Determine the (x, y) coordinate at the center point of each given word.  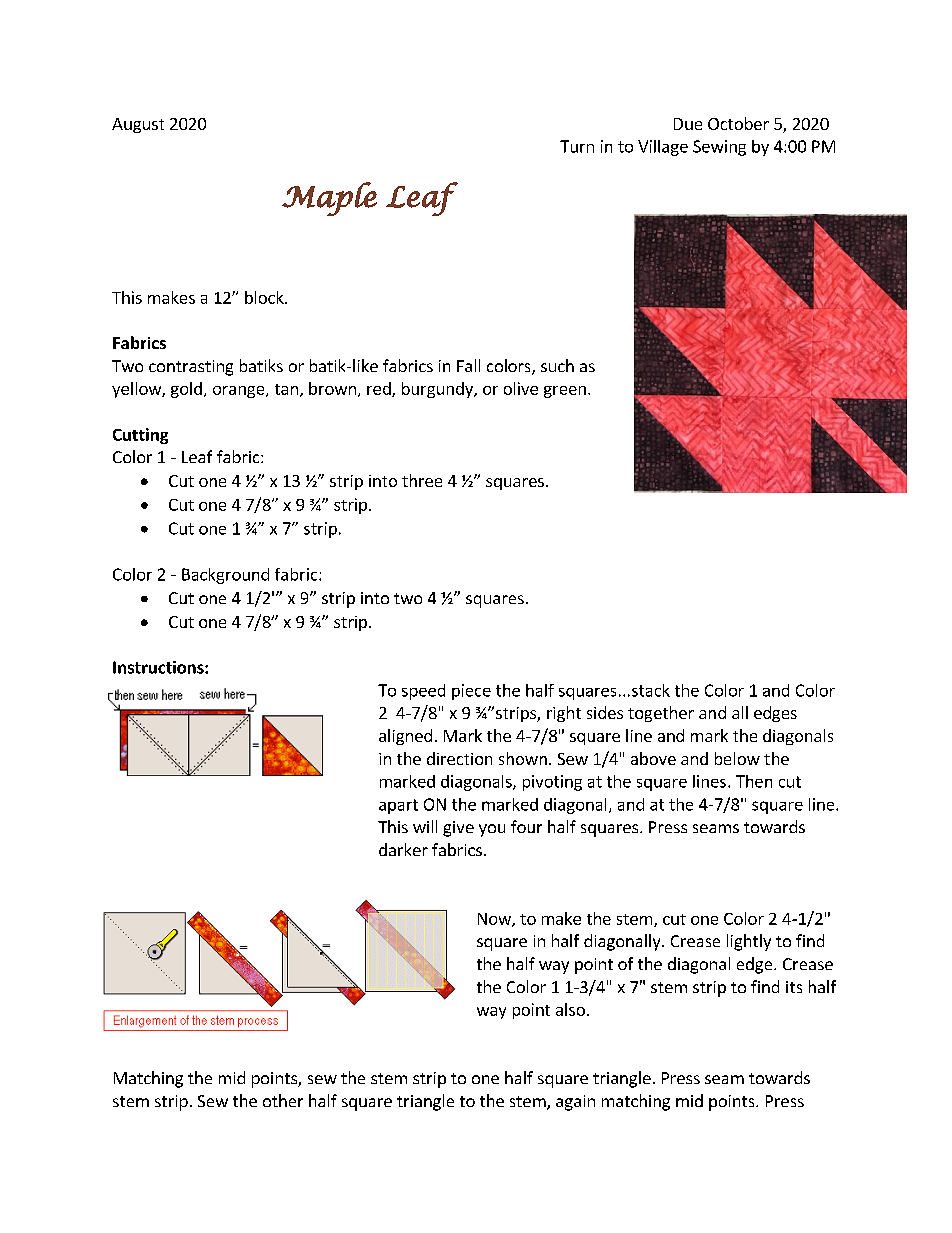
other (283, 1100)
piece (471, 692)
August (138, 125)
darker (403, 849)
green (565, 392)
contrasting (191, 368)
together (661, 714)
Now (495, 920)
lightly (749, 942)
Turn (577, 146)
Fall (468, 365)
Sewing (719, 148)
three (422, 480)
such (557, 365)
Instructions (159, 667)
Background (225, 576)
